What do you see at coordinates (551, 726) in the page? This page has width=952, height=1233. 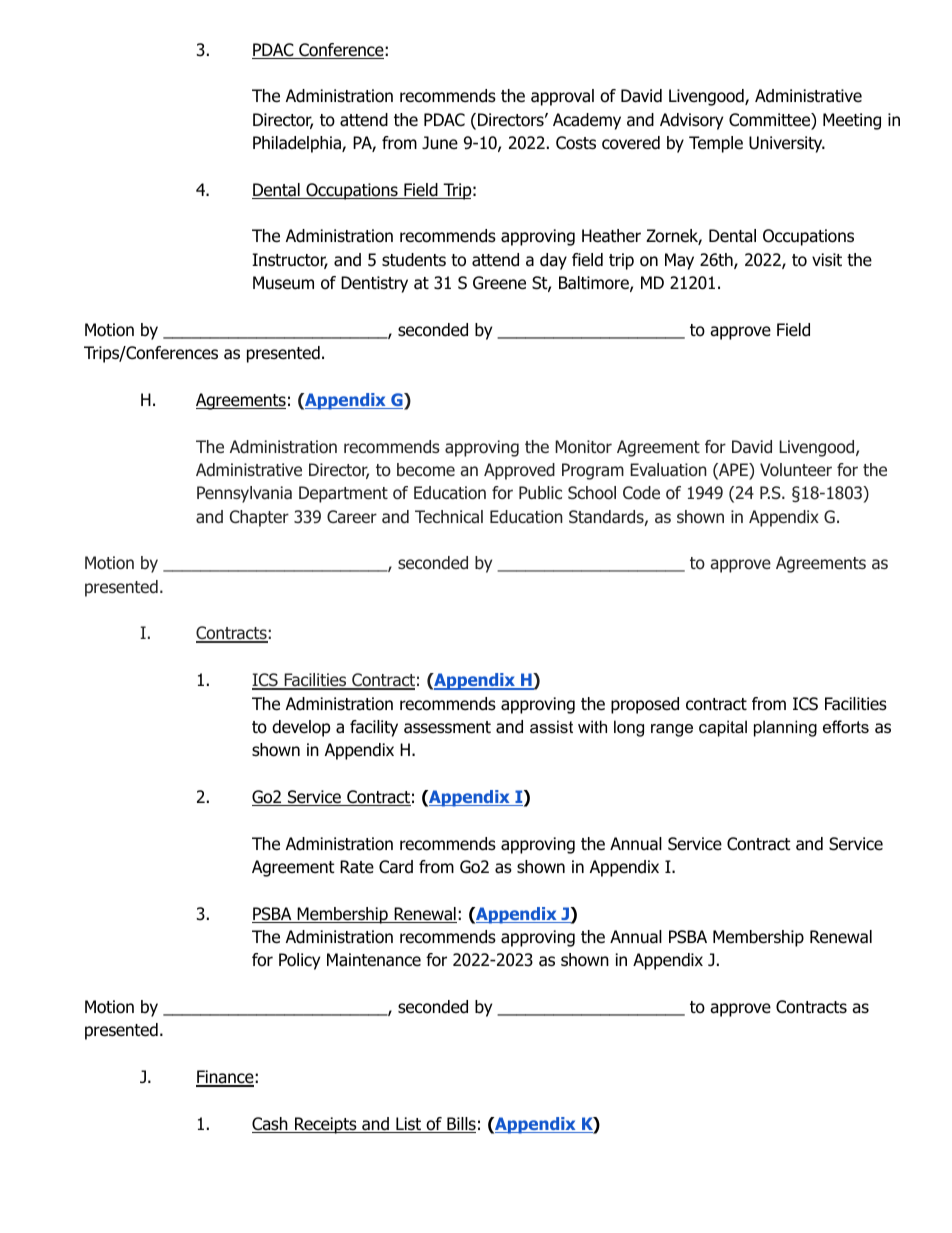 I see `assist` at bounding box center [551, 726].
